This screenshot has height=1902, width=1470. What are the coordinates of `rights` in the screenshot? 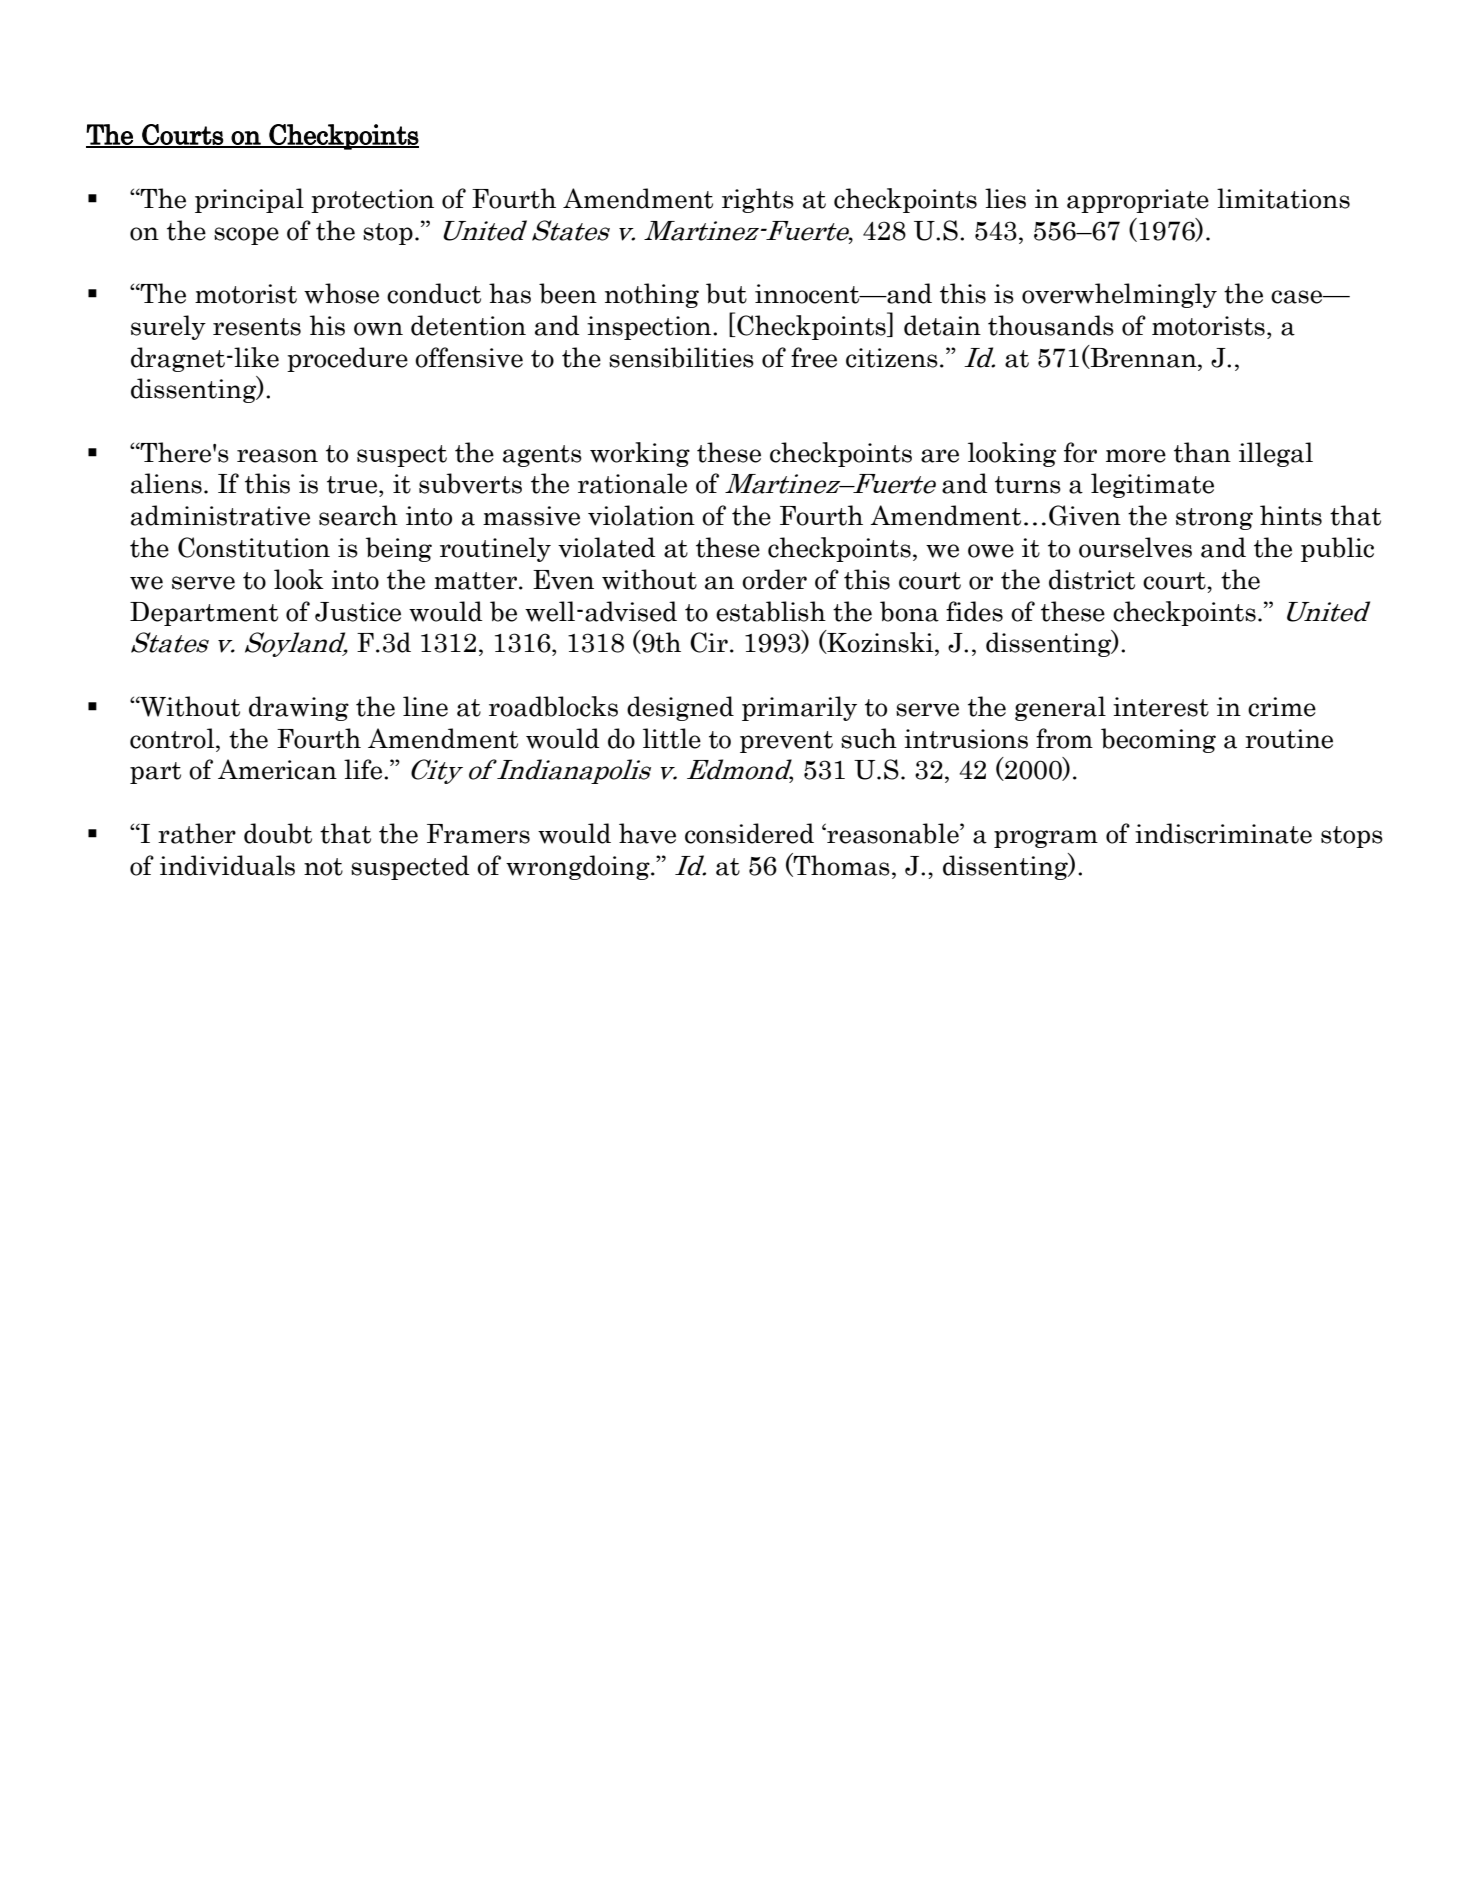 It's located at (758, 200).
